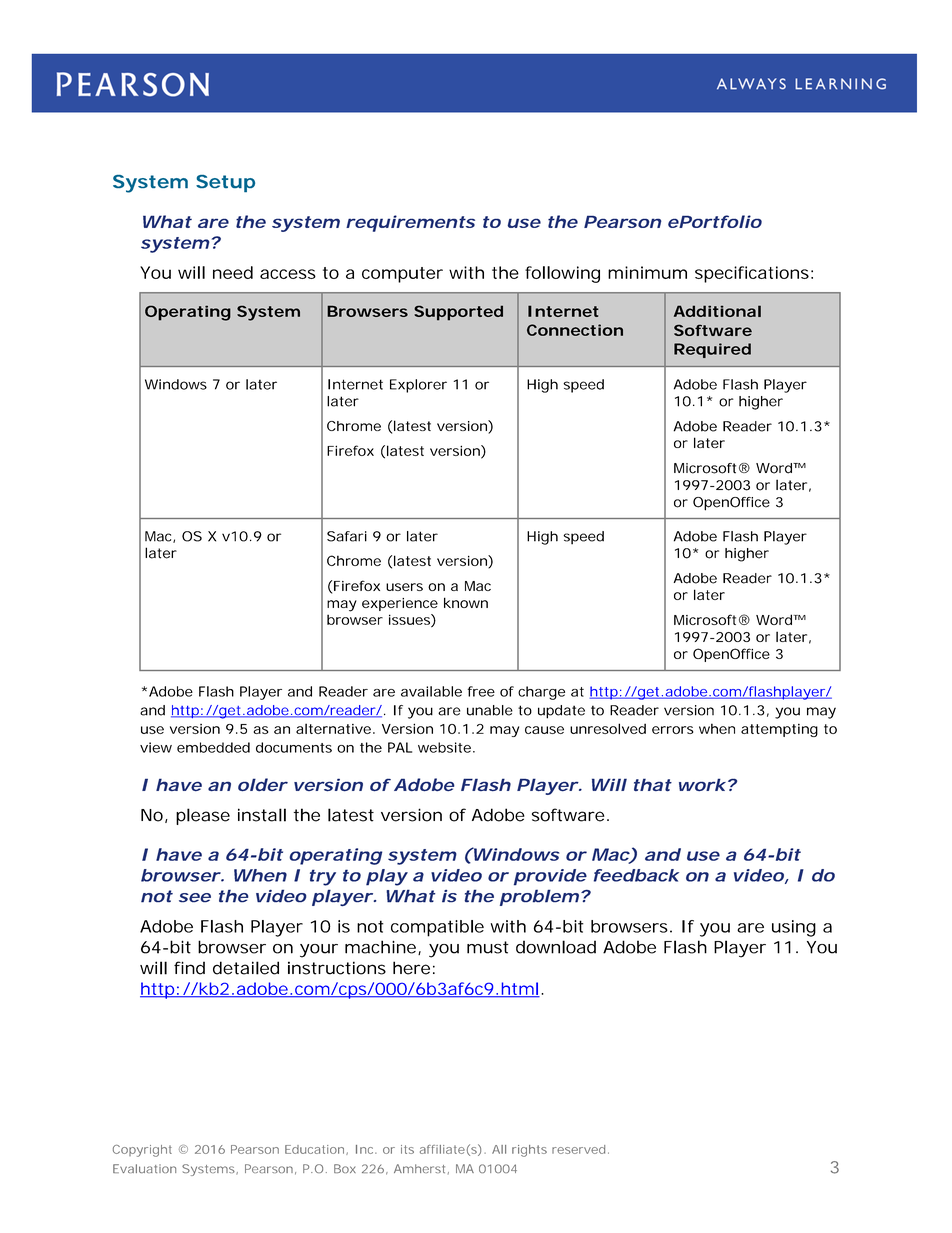  Describe the element at coordinates (418, 386) in the image. I see `Explorer` at that location.
